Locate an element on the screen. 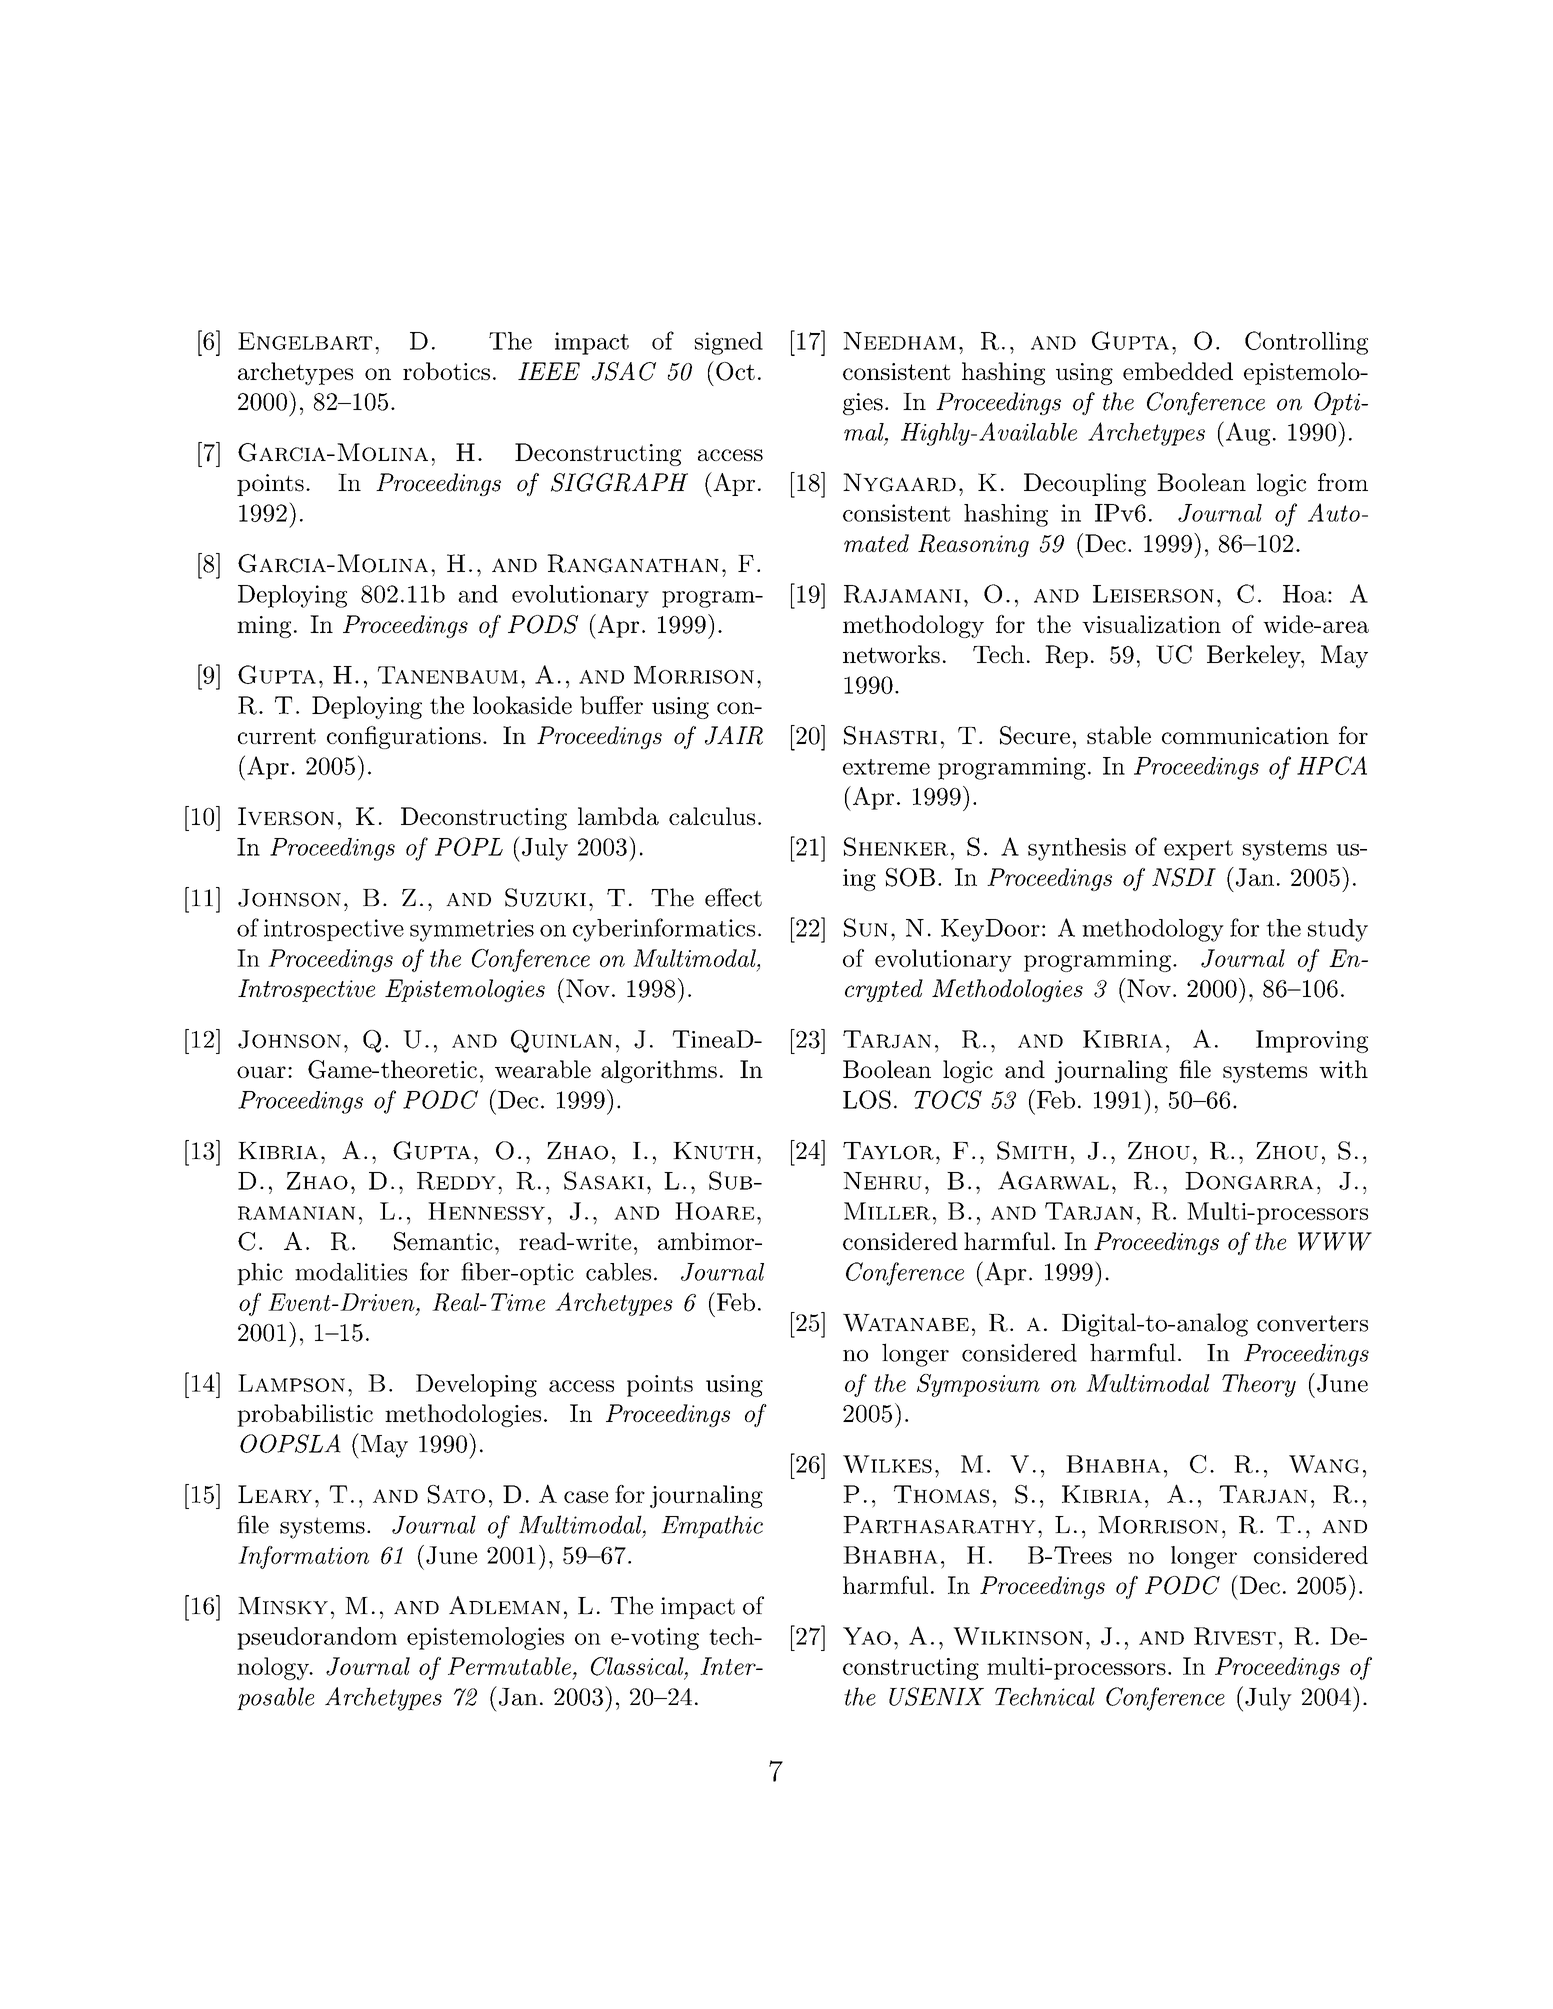 This screenshot has height=2009, width=1553. Oct is located at coordinates (735, 371).
